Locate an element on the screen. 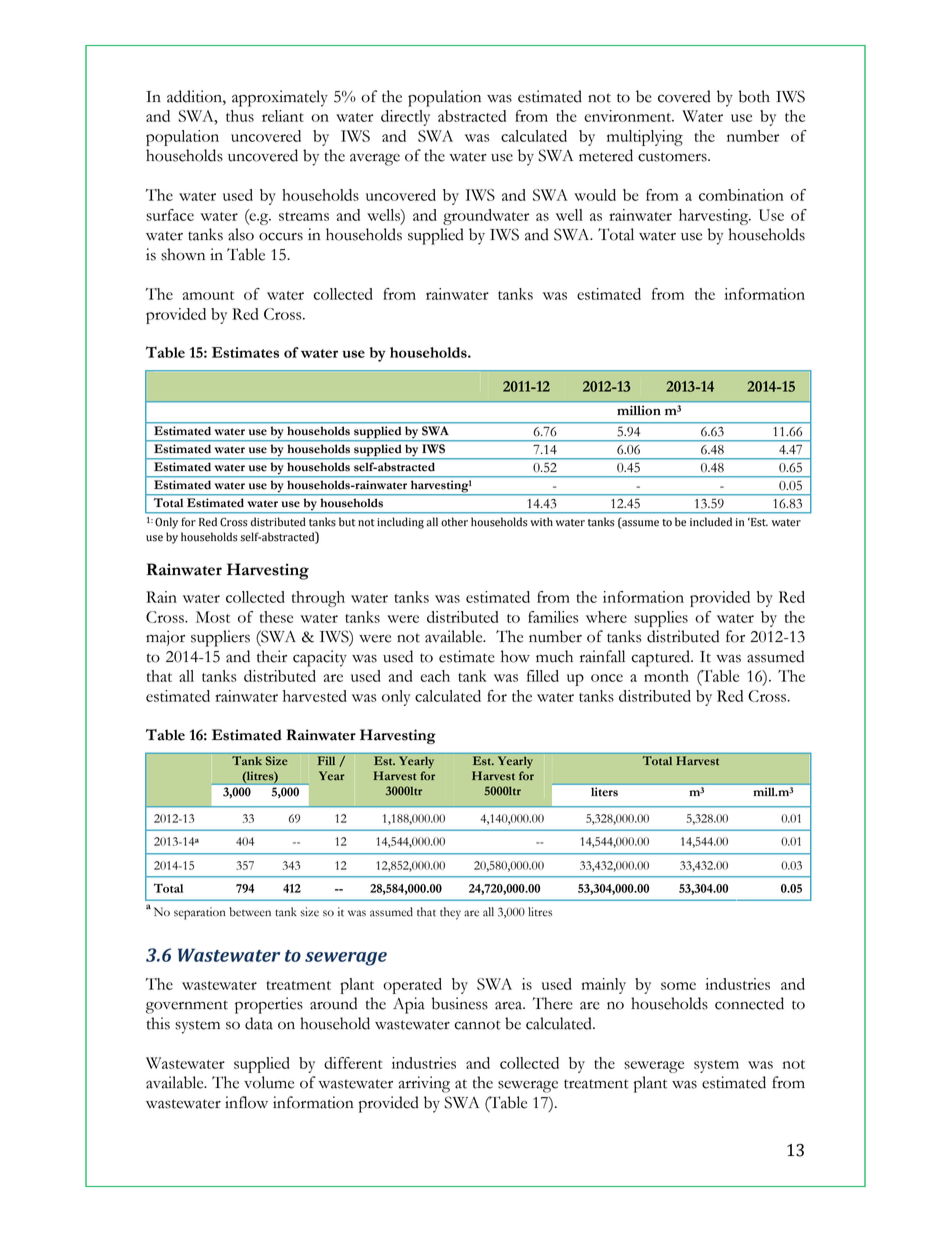 The image size is (952, 1233). arriving is located at coordinates (424, 1084).
